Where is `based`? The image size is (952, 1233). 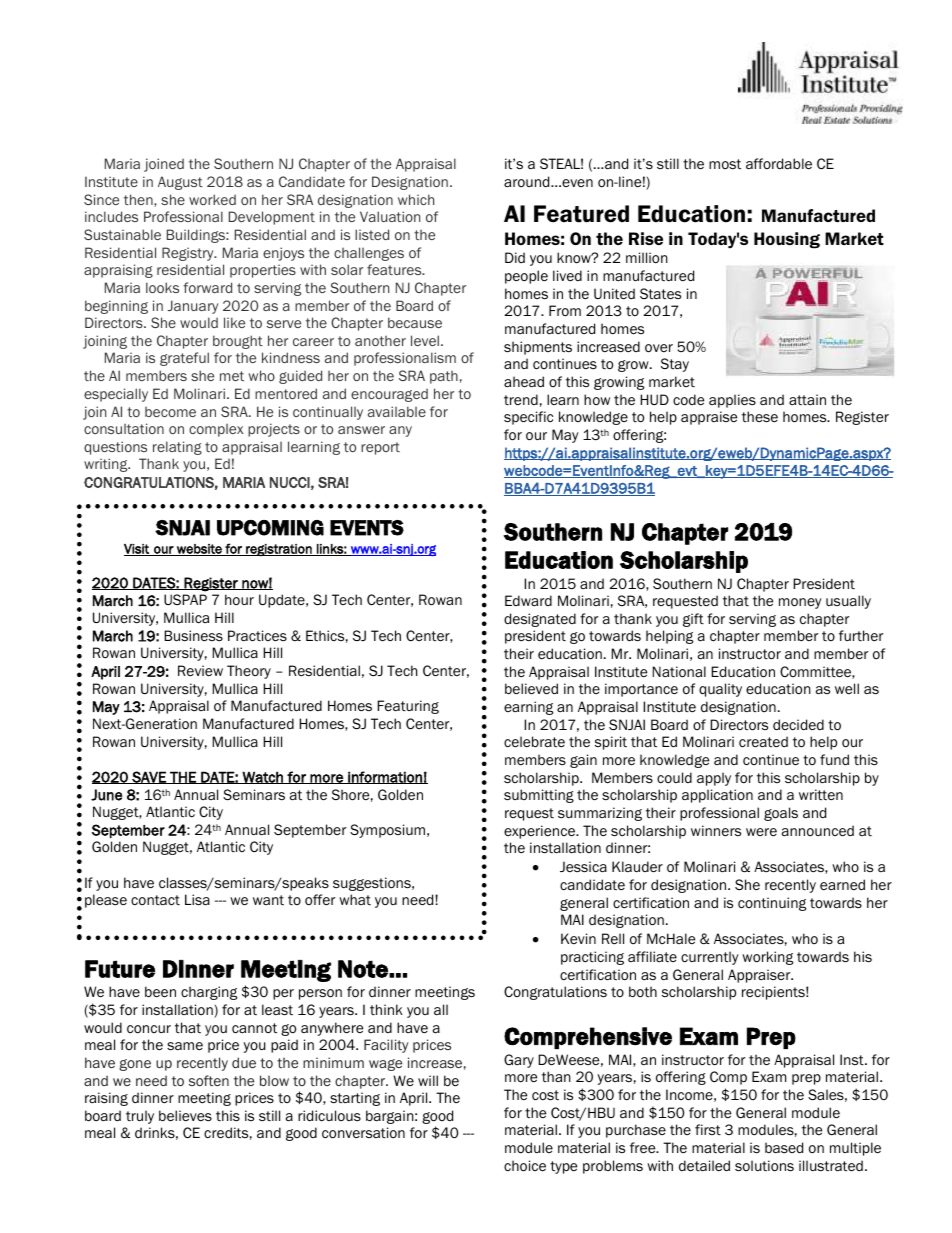 based is located at coordinates (784, 1147).
